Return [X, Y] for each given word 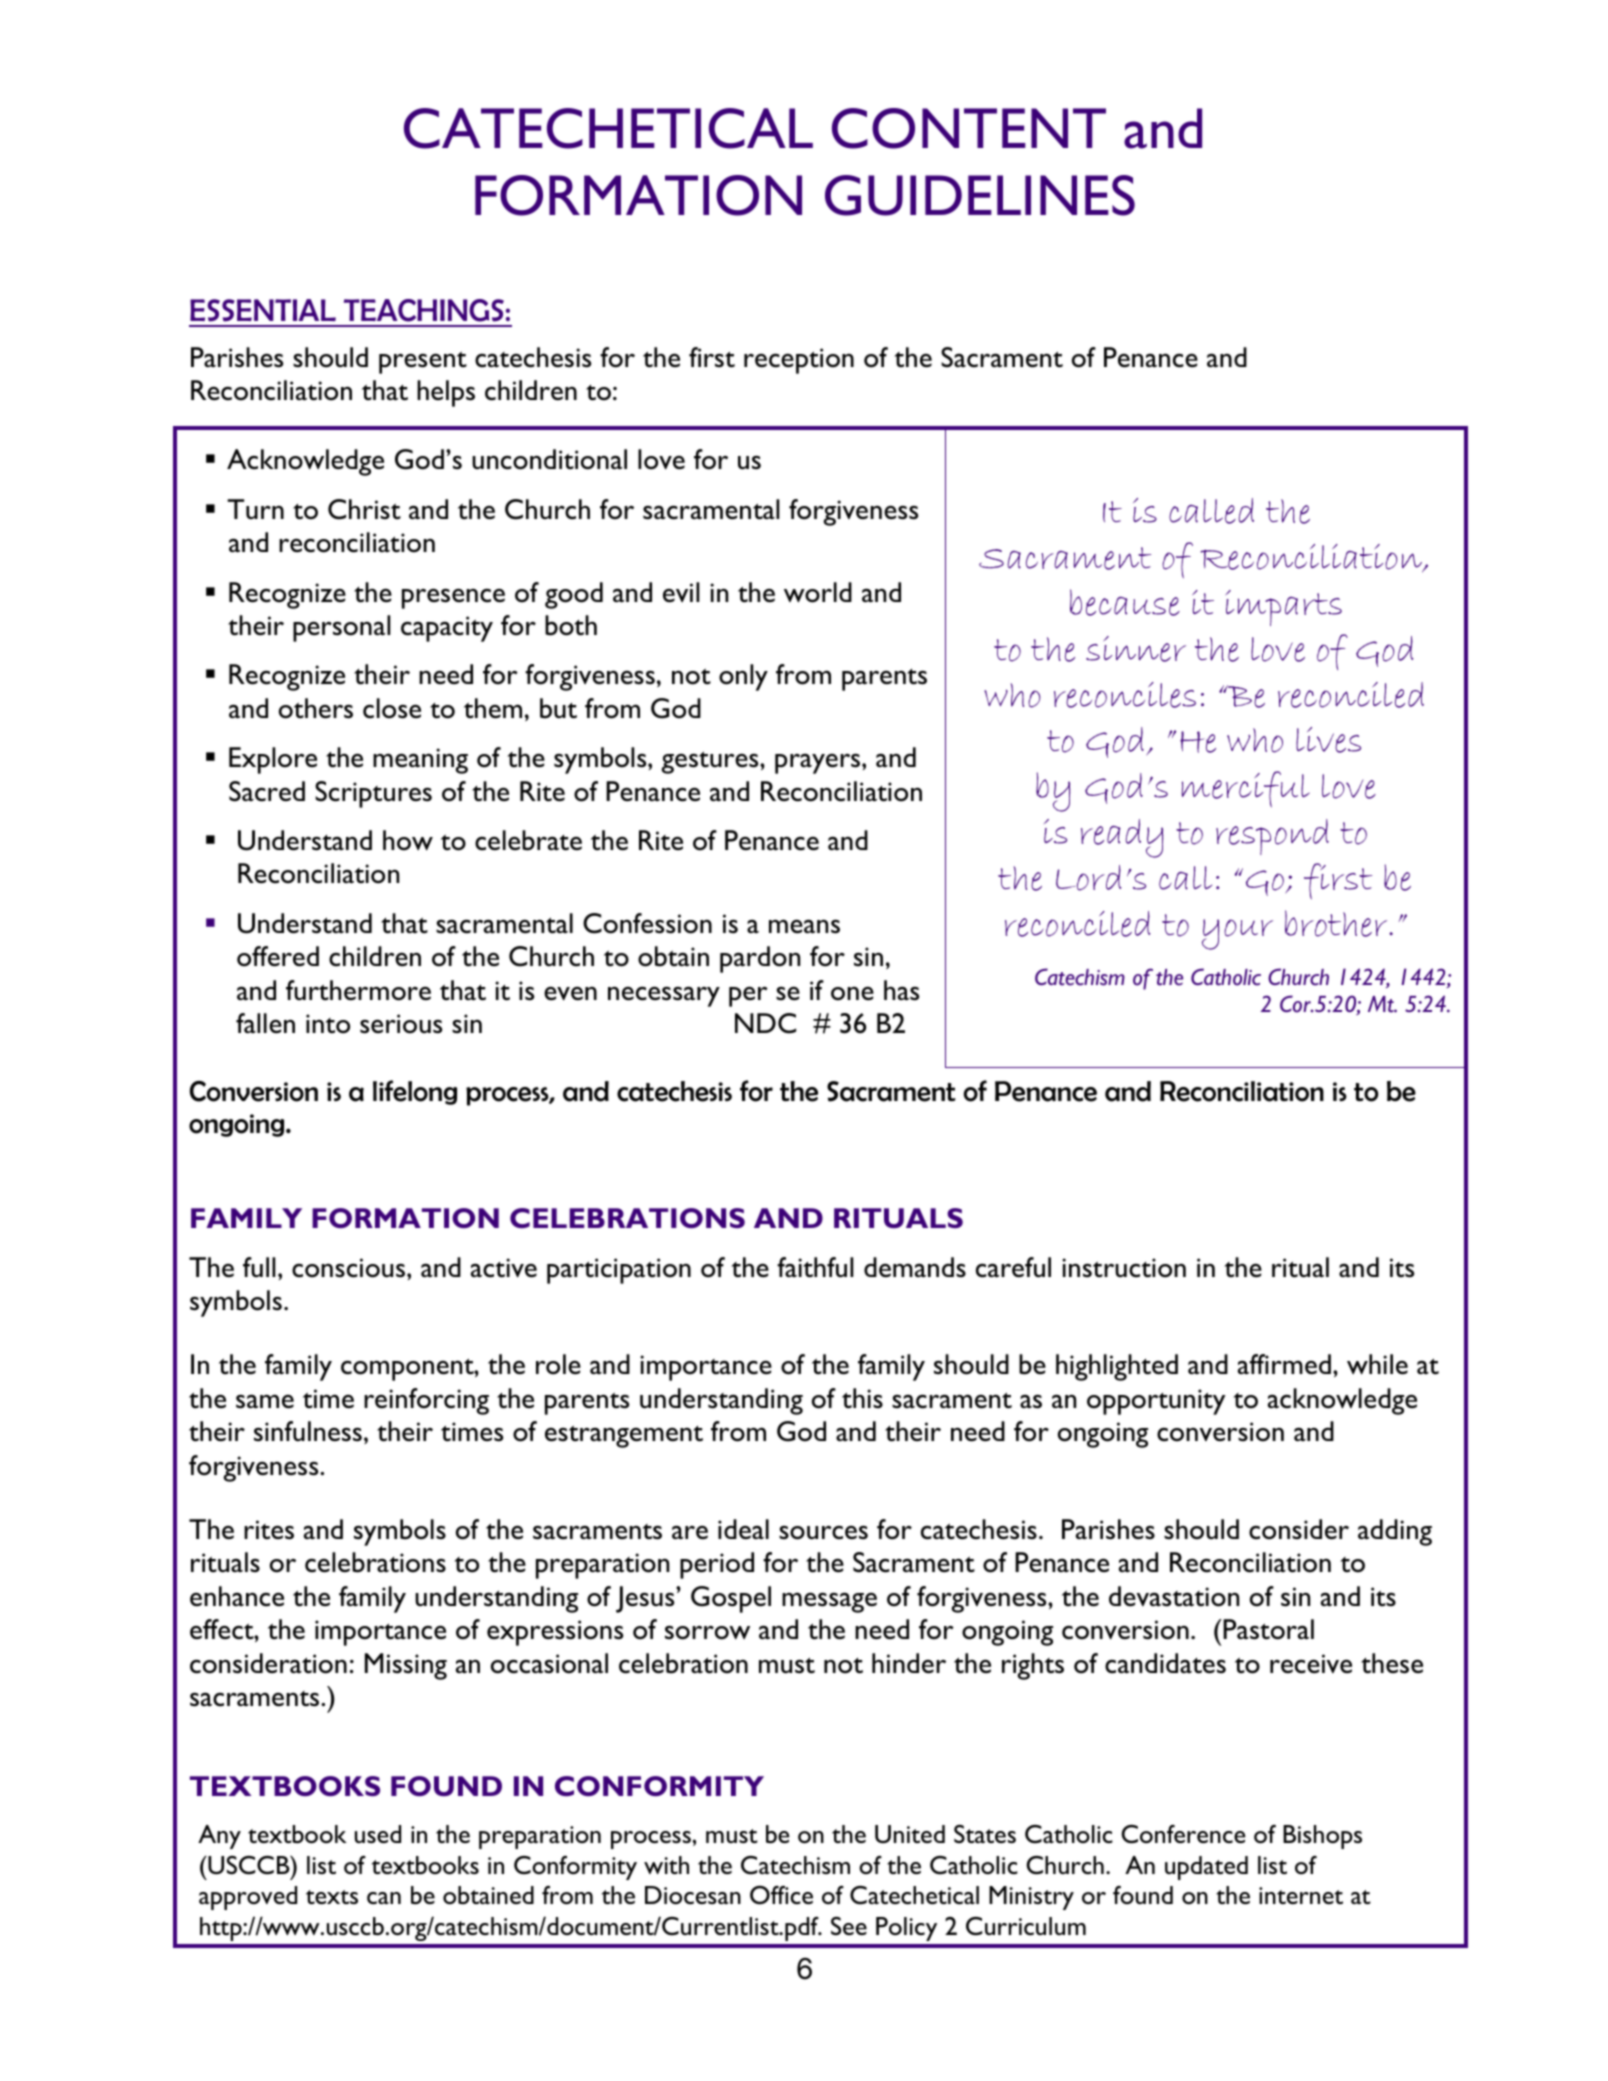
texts [332, 1897]
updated [1206, 1868]
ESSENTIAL [263, 310]
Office [781, 1895]
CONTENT [969, 128]
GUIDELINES [980, 195]
